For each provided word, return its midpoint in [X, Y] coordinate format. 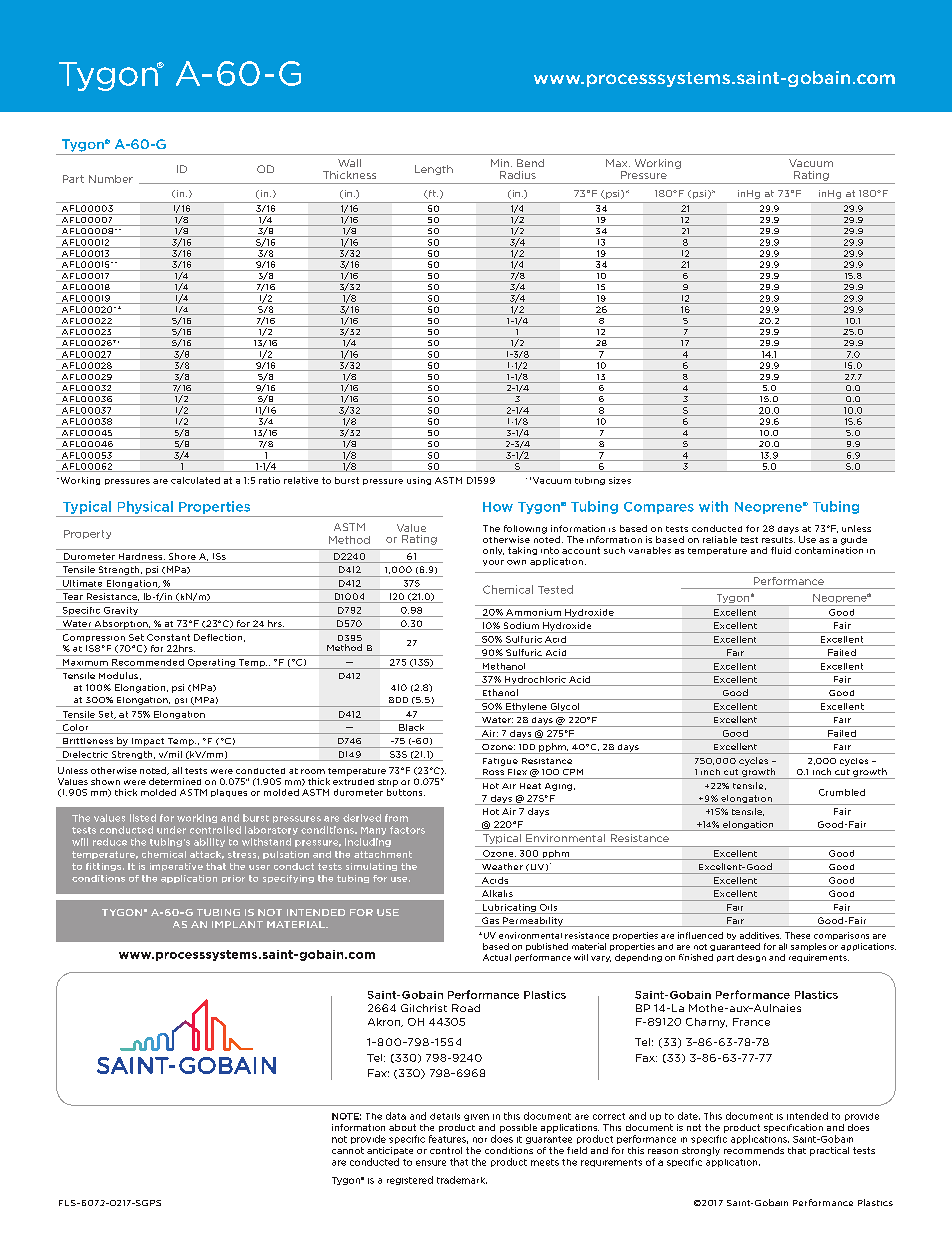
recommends [754, 1150]
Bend [530, 163]
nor [480, 1140]
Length [434, 170]
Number [111, 179]
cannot [348, 1150]
